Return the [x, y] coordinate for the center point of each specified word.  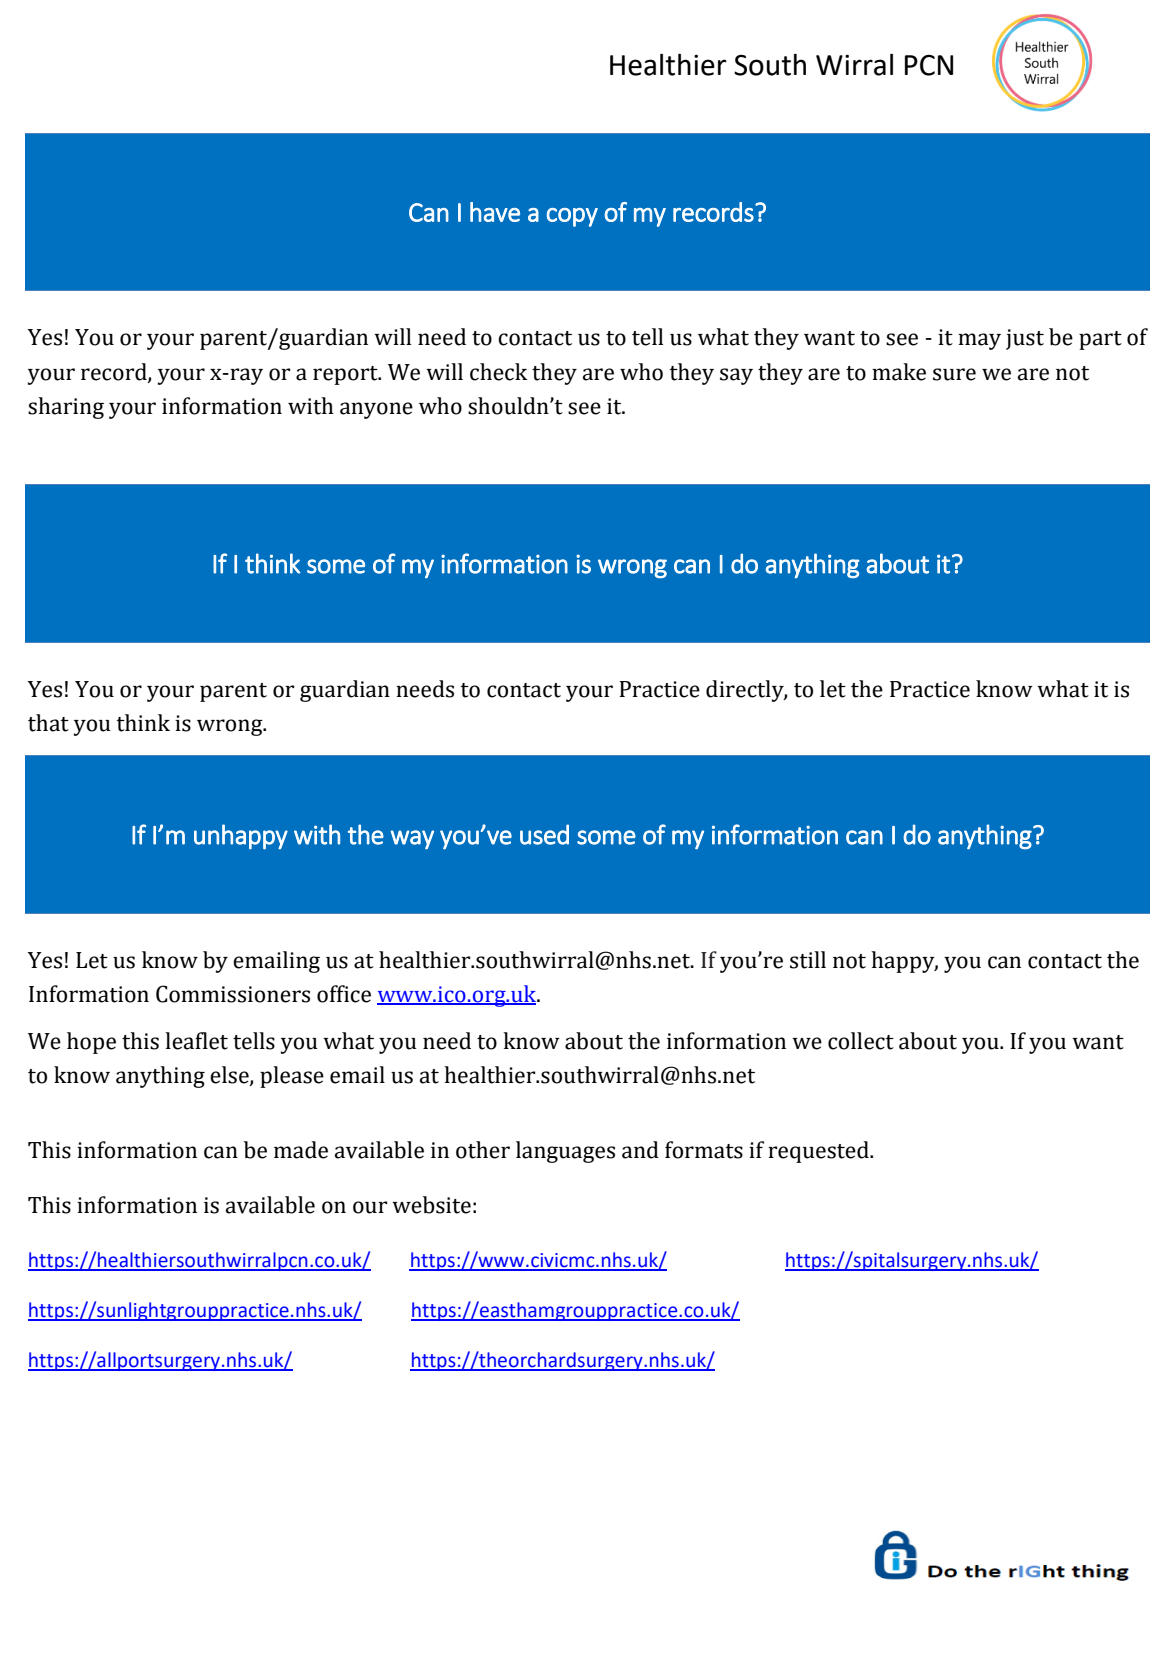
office [344, 994]
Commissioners [233, 994]
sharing [66, 408]
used [544, 834]
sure [954, 374]
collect [861, 1041]
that [48, 723]
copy [572, 217]
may [979, 341]
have [495, 212]
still [808, 960]
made [301, 1150]
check [499, 372]
